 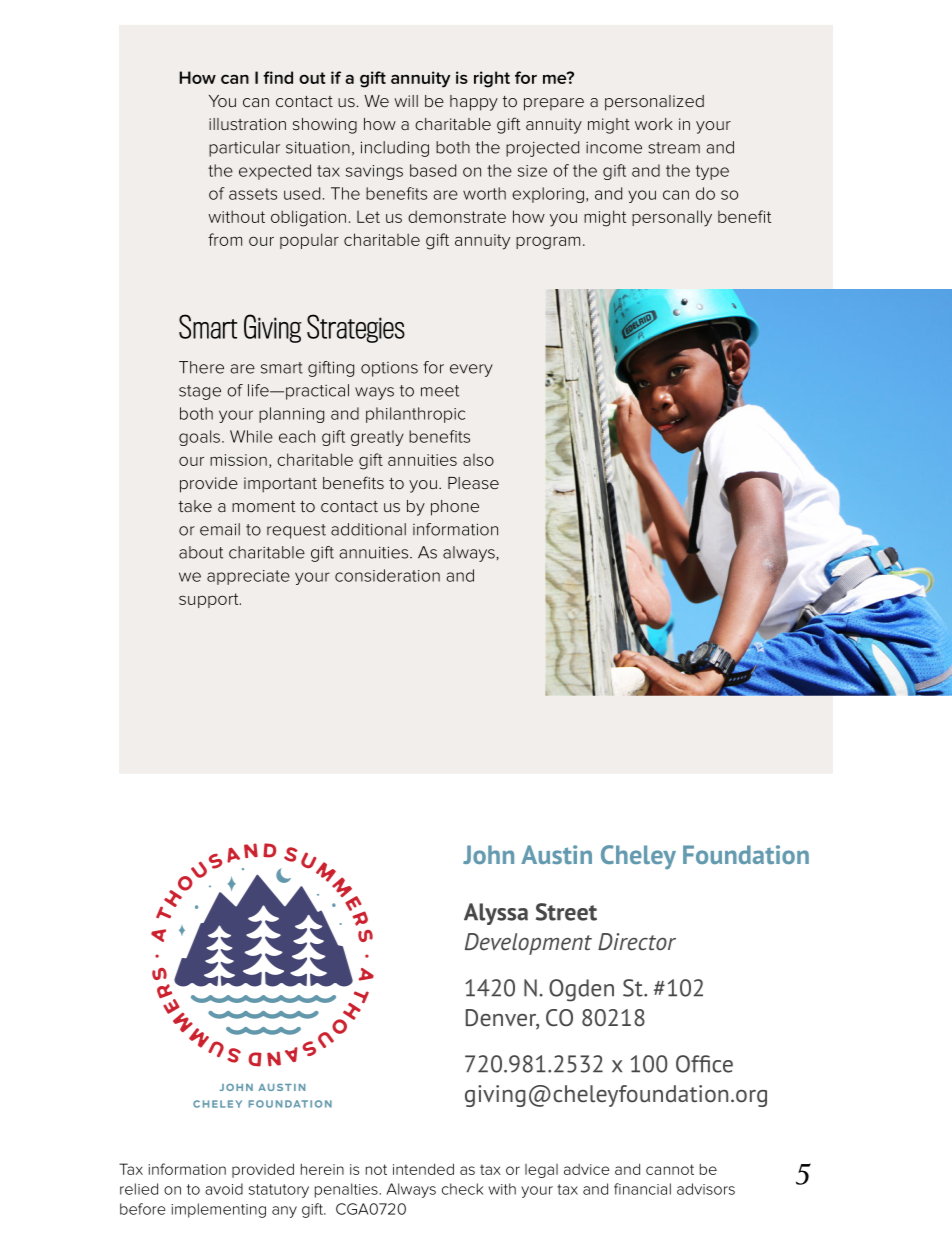 What do you see at coordinates (406, 101) in the document?
I see `will` at bounding box center [406, 101].
